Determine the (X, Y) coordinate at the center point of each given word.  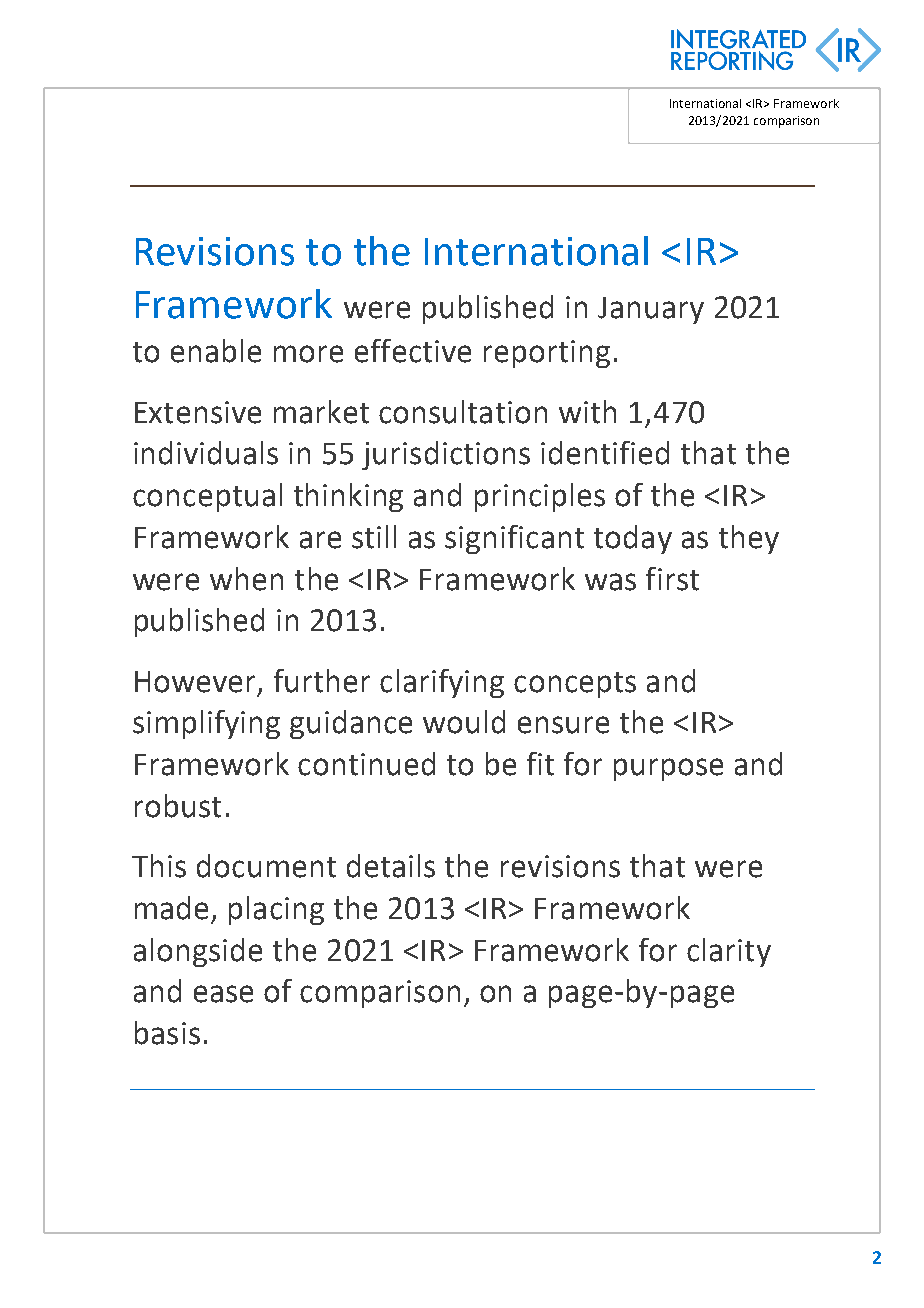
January (651, 310)
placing (276, 910)
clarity (729, 952)
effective (413, 351)
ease (223, 994)
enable (216, 351)
